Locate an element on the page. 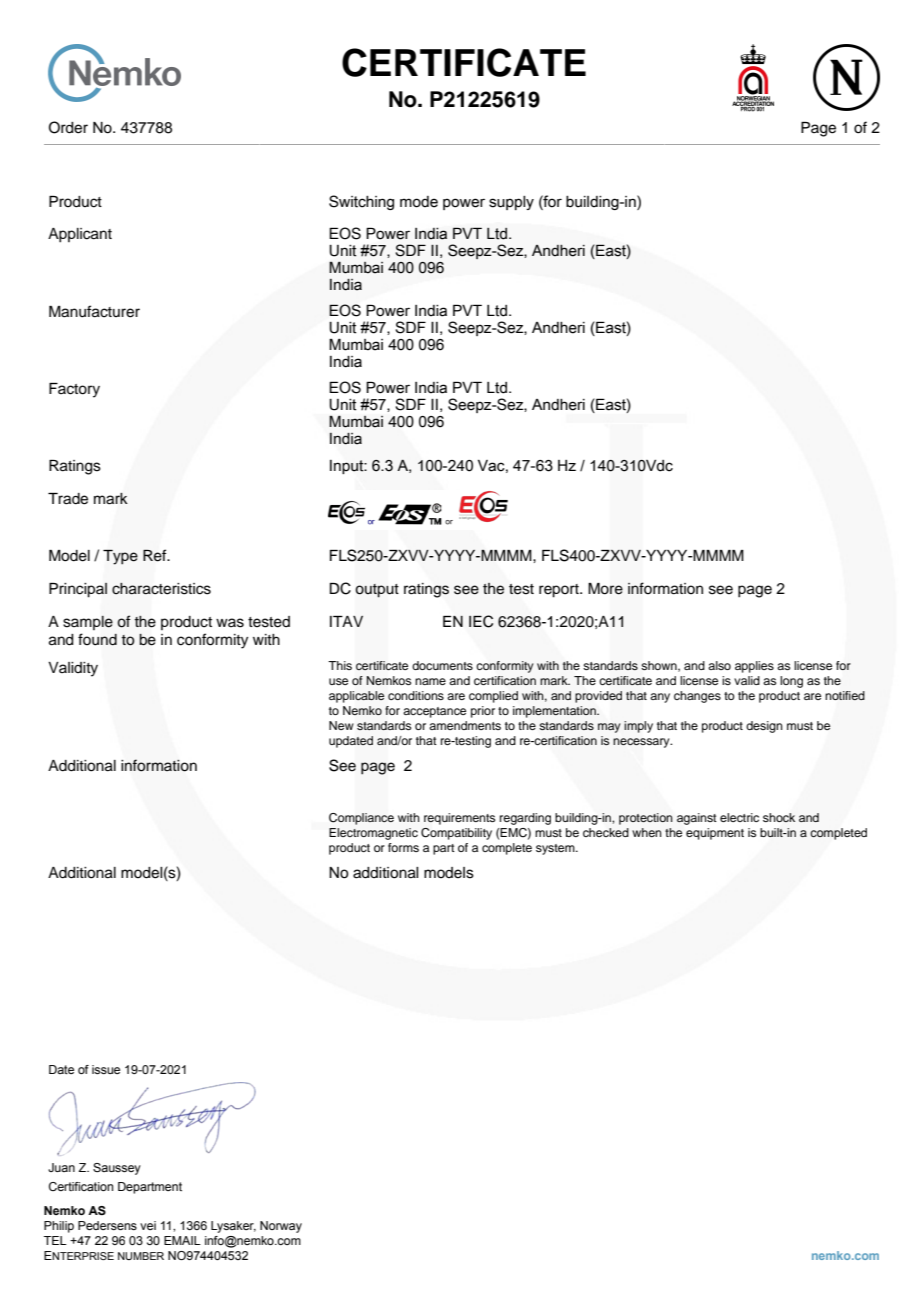  Norway is located at coordinates (281, 1227).
